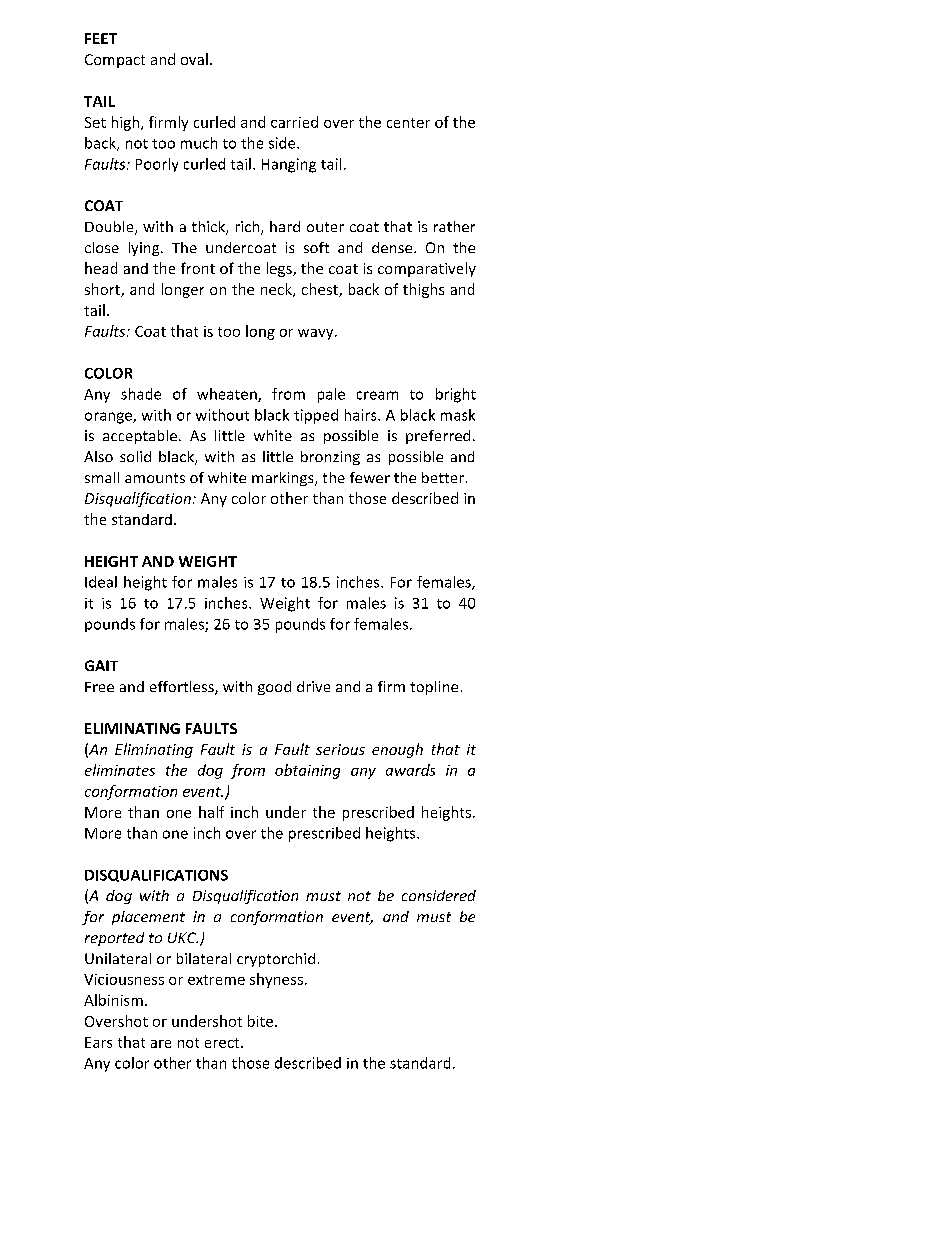  What do you see at coordinates (113, 1000) in the page?
I see `Albinism` at bounding box center [113, 1000].
